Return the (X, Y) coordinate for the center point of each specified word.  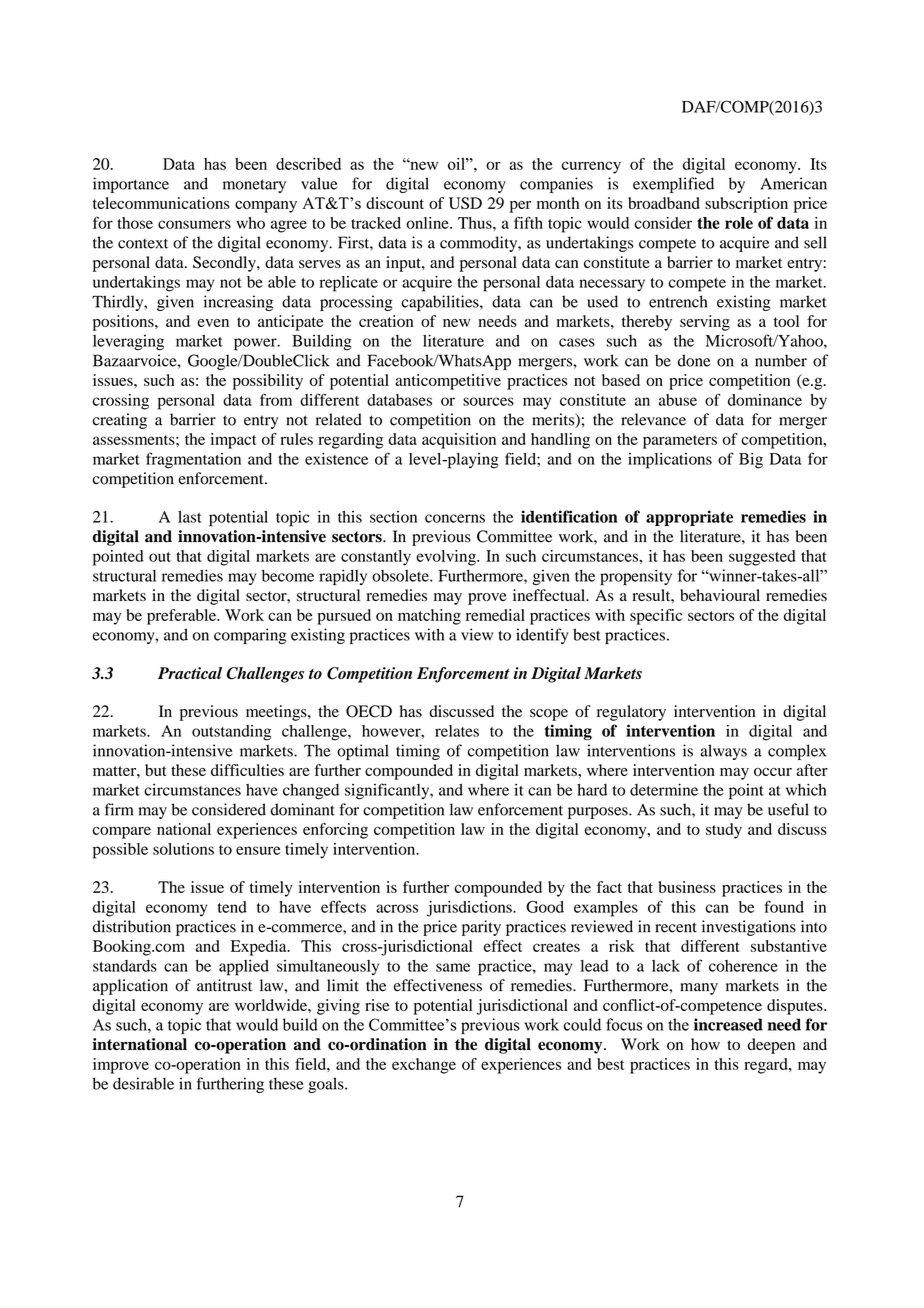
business (687, 887)
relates (457, 731)
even (213, 323)
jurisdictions (470, 909)
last (190, 517)
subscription (746, 205)
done (694, 360)
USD (465, 203)
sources (488, 401)
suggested (762, 558)
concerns (455, 518)
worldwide (272, 1005)
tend (232, 907)
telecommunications (161, 203)
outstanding (231, 733)
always (723, 752)
